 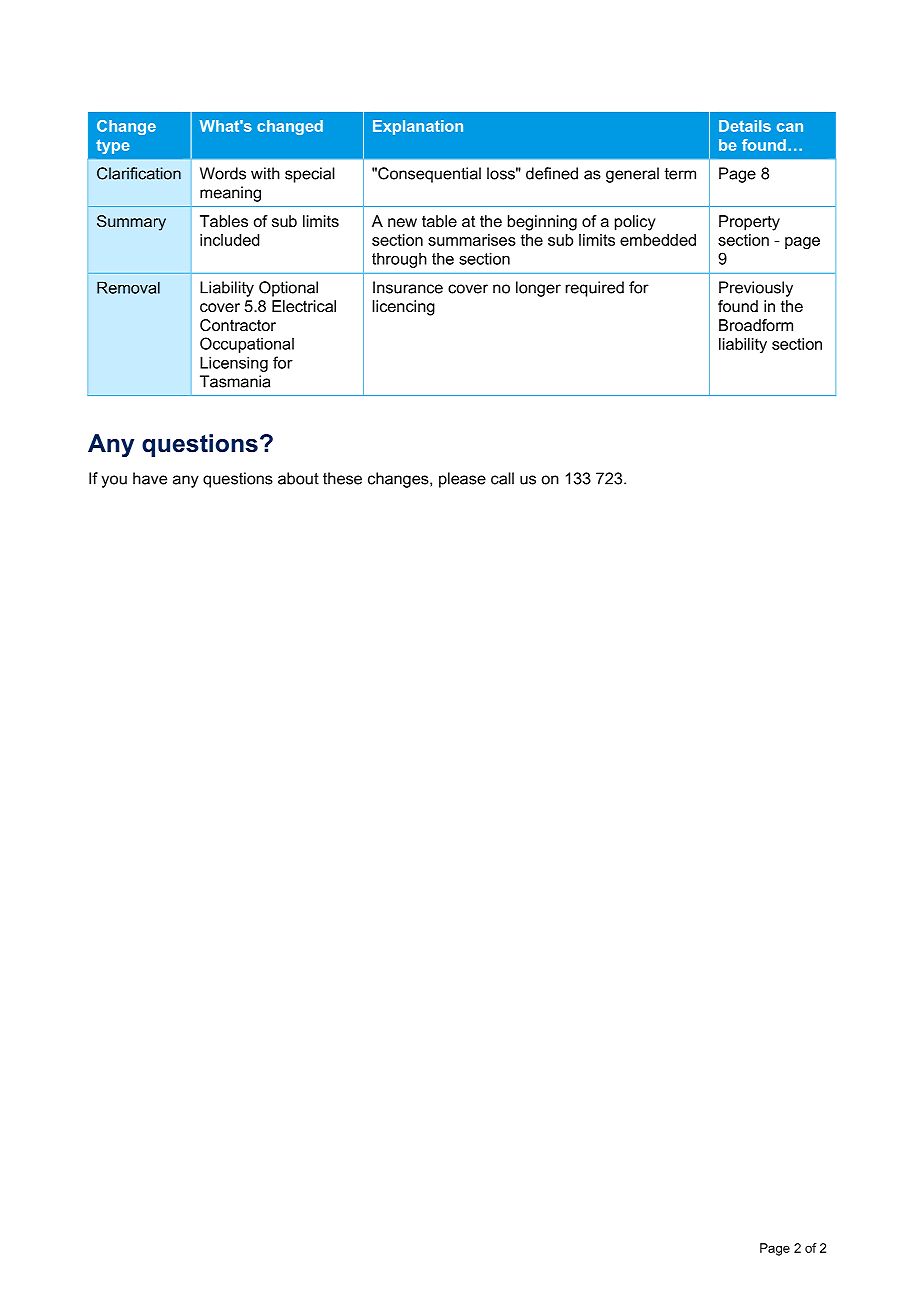 I want to click on Explanation, so click(x=418, y=127).
